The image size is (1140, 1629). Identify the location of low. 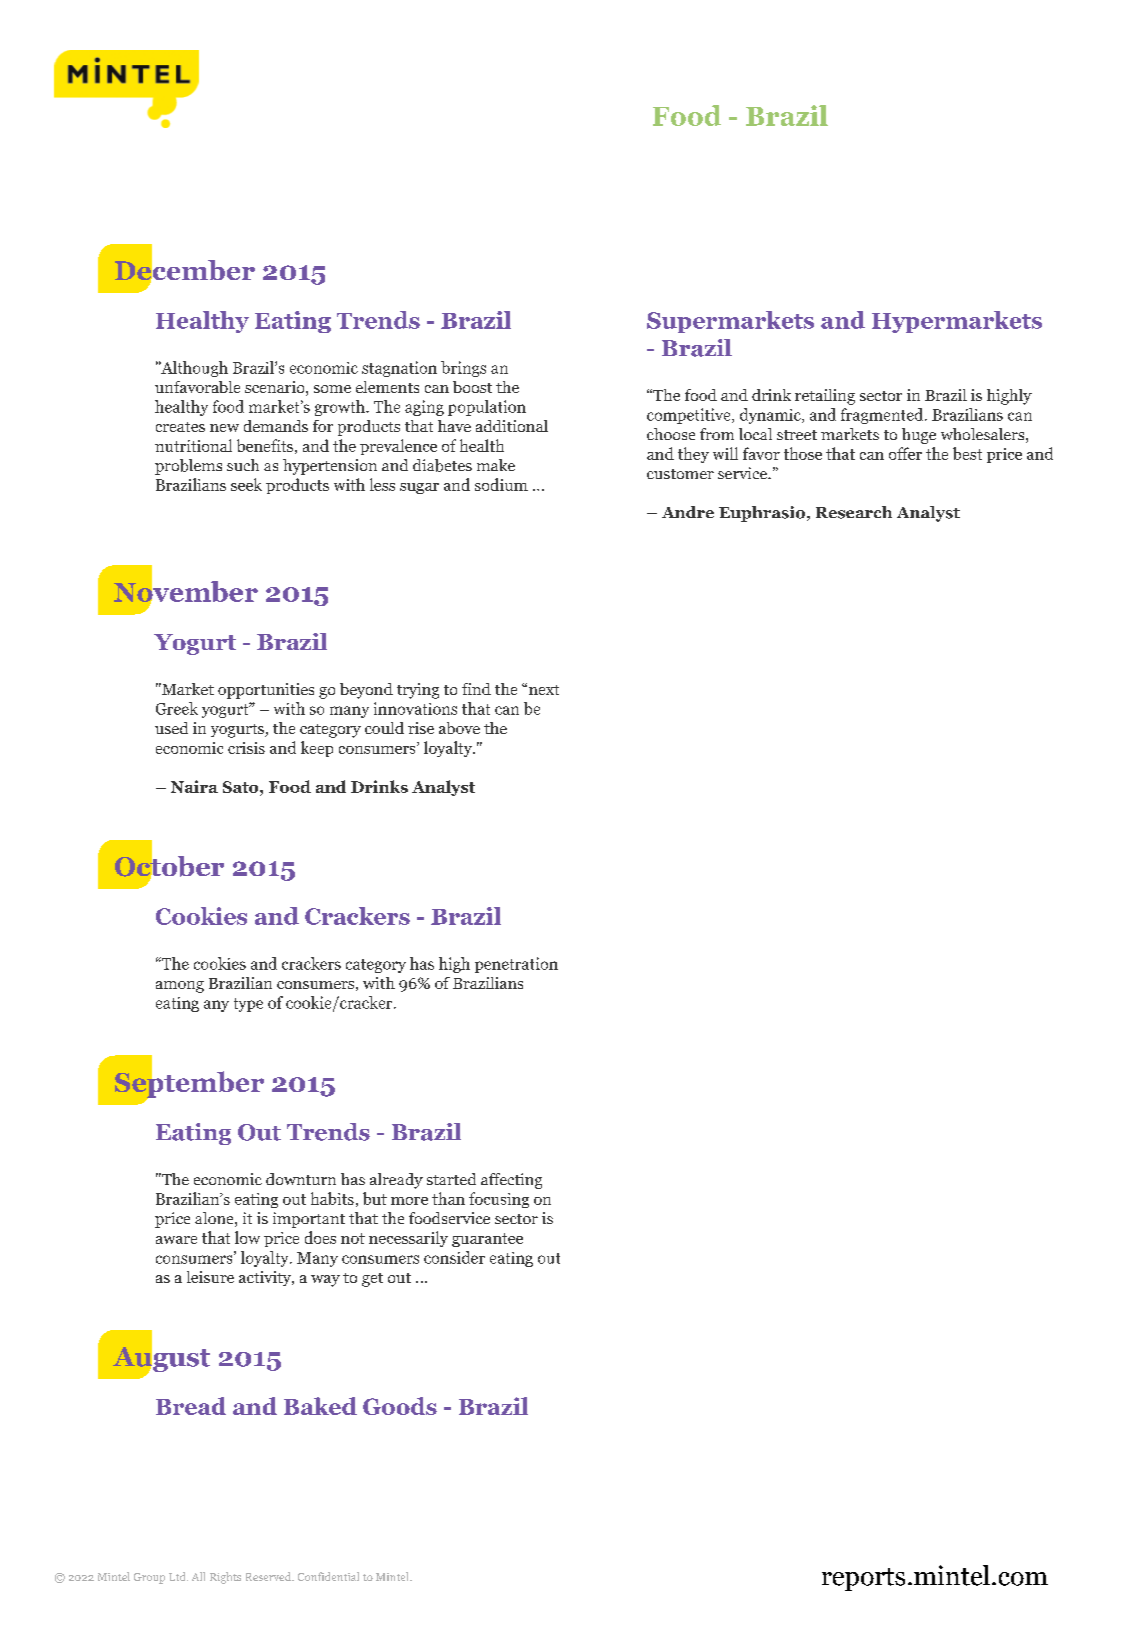
(247, 1237).
